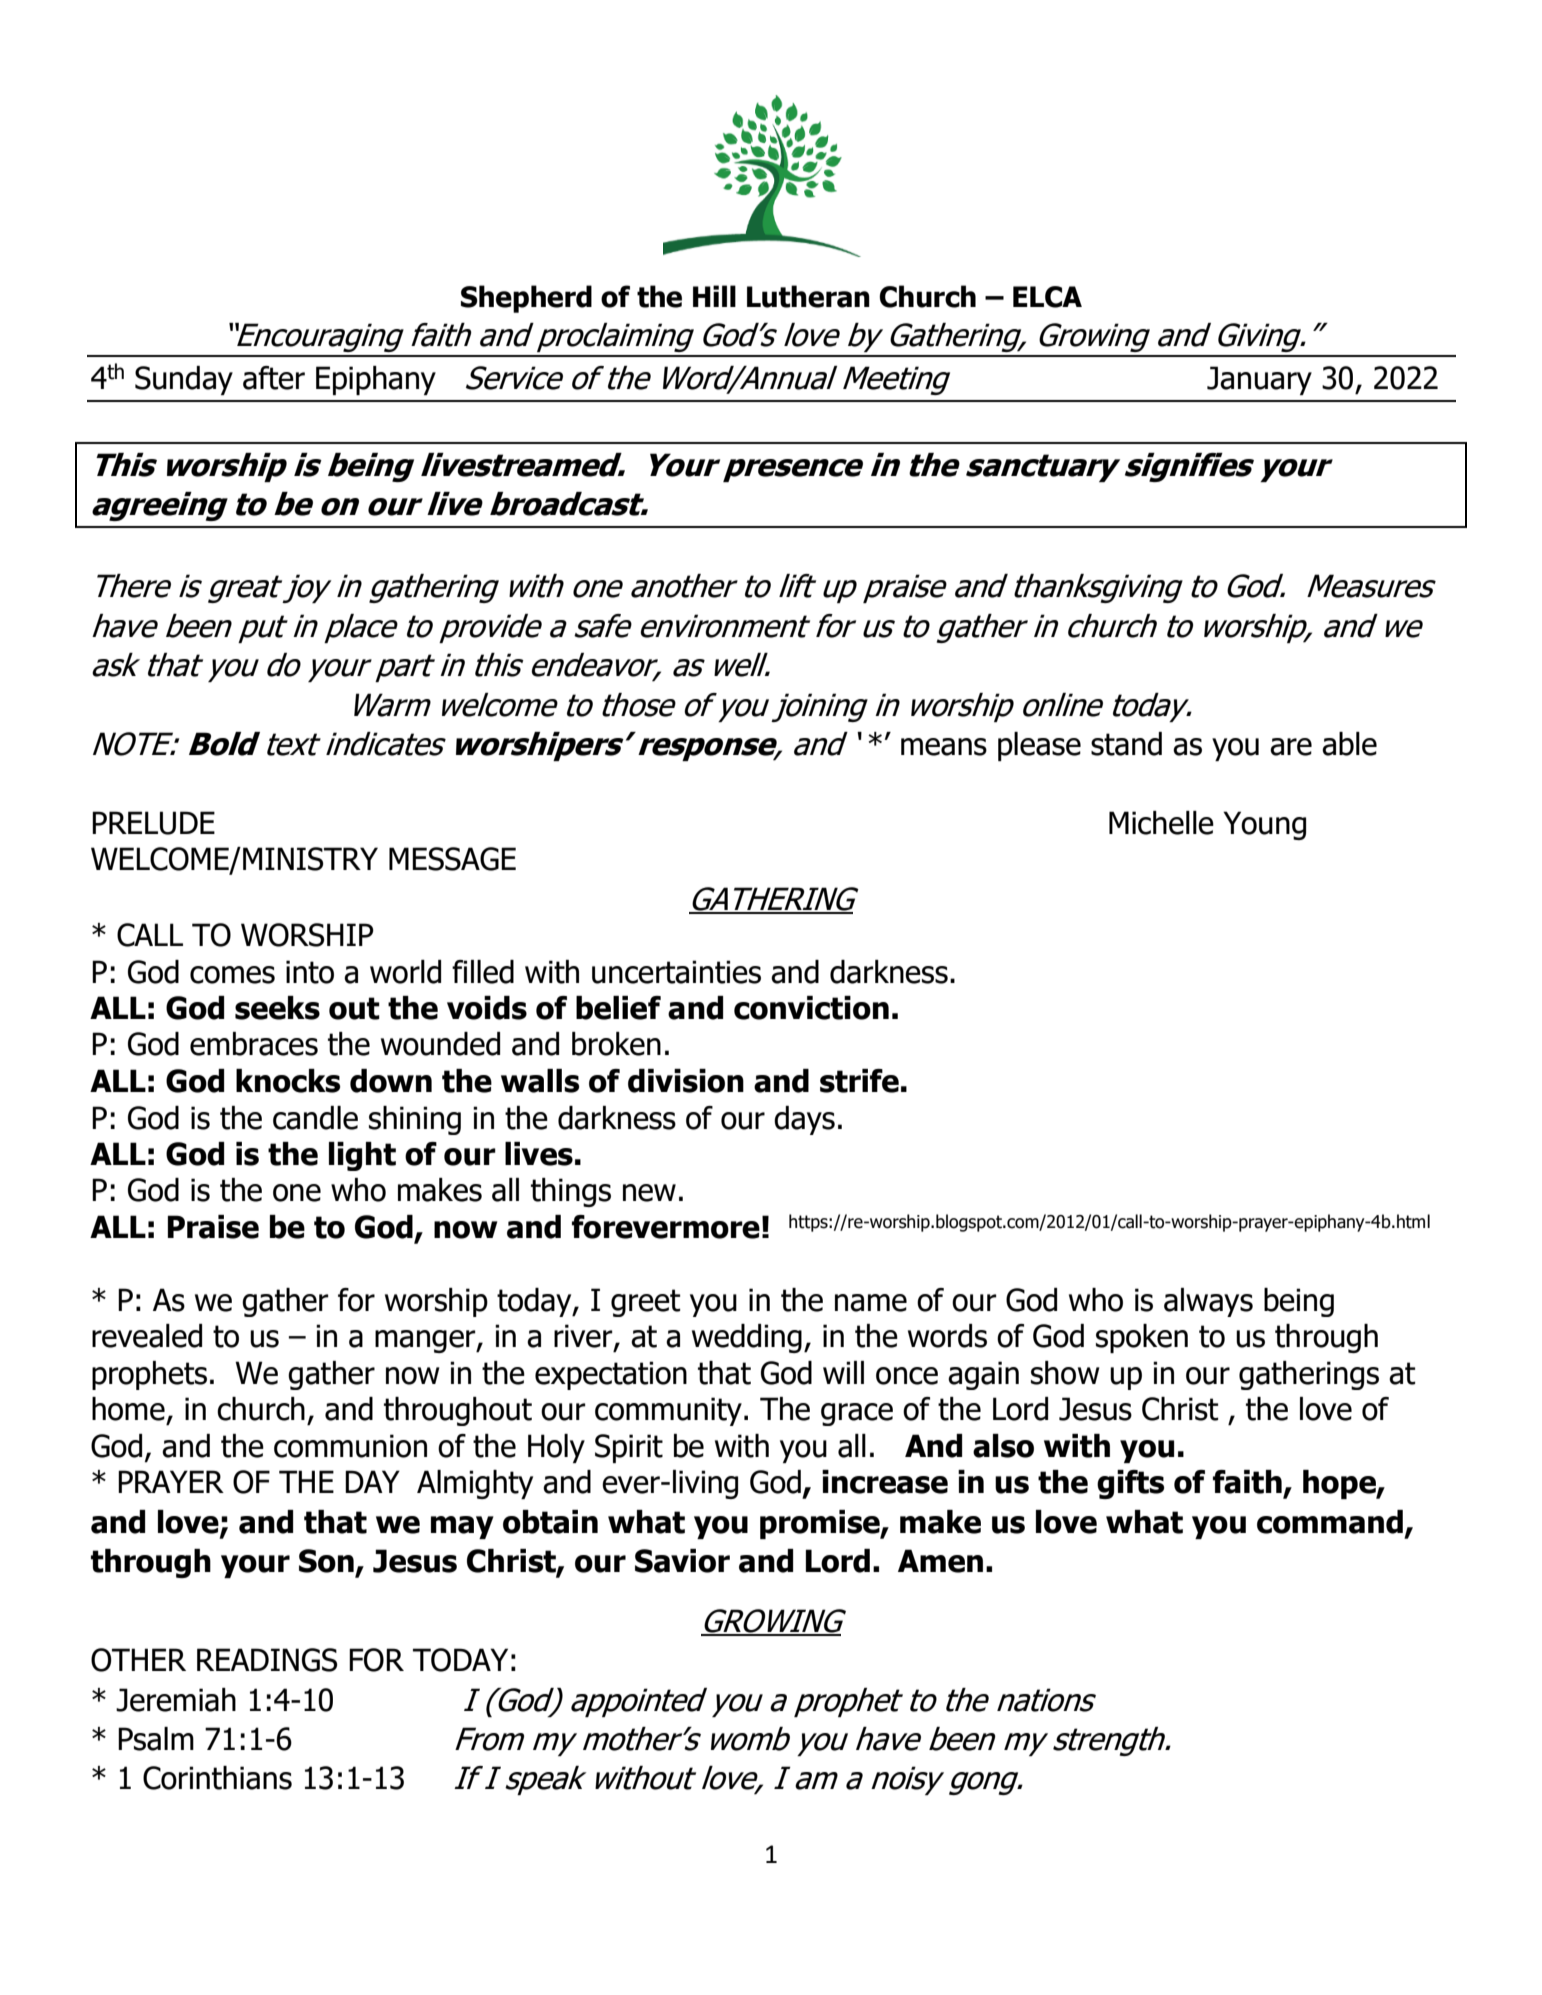 The image size is (1542, 1995). I want to click on after, so click(274, 378).
